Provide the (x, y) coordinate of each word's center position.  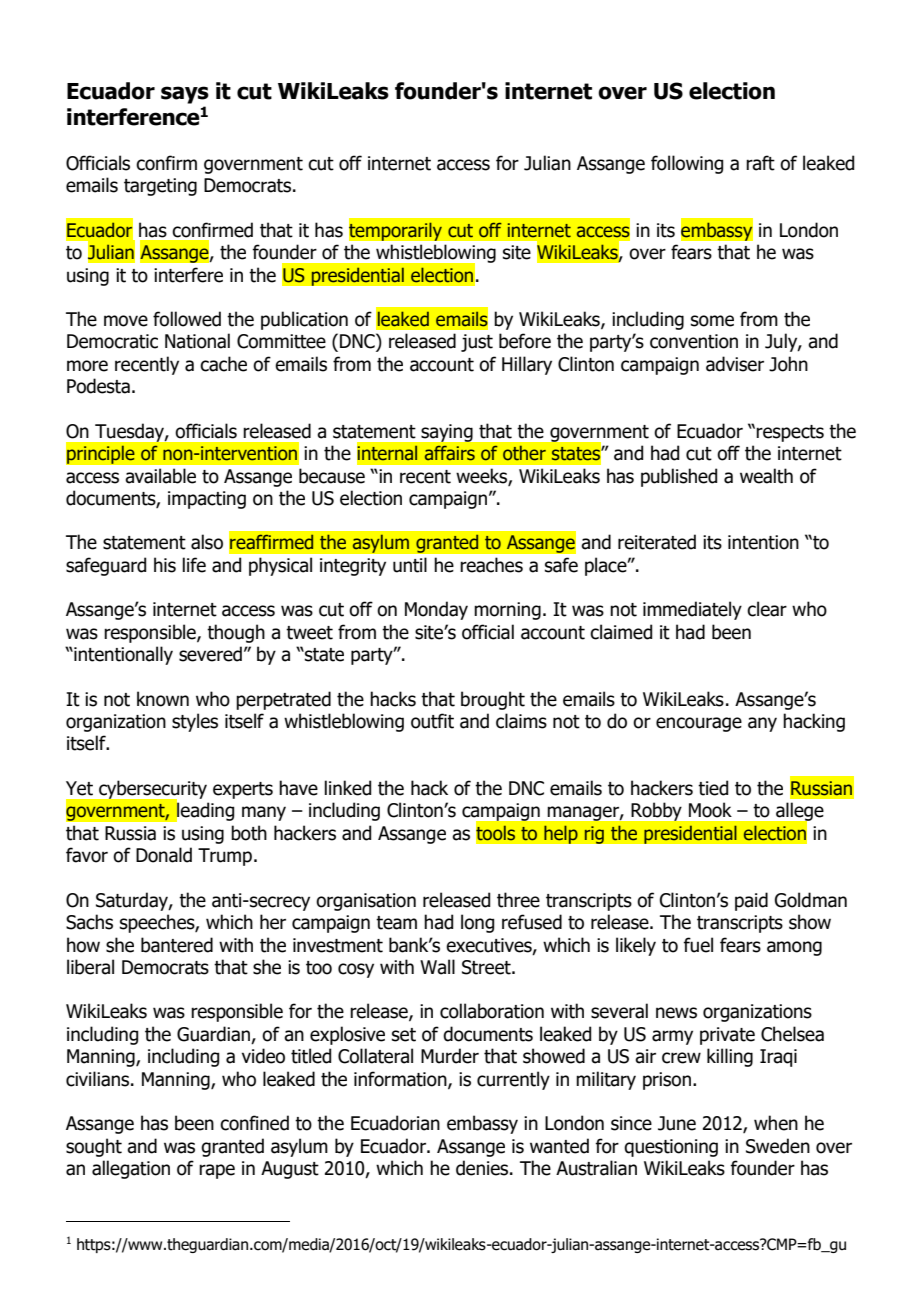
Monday (436, 610)
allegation (131, 1169)
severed (210, 654)
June (677, 1123)
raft (760, 163)
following (687, 164)
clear (767, 609)
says (185, 95)
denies (483, 1168)
